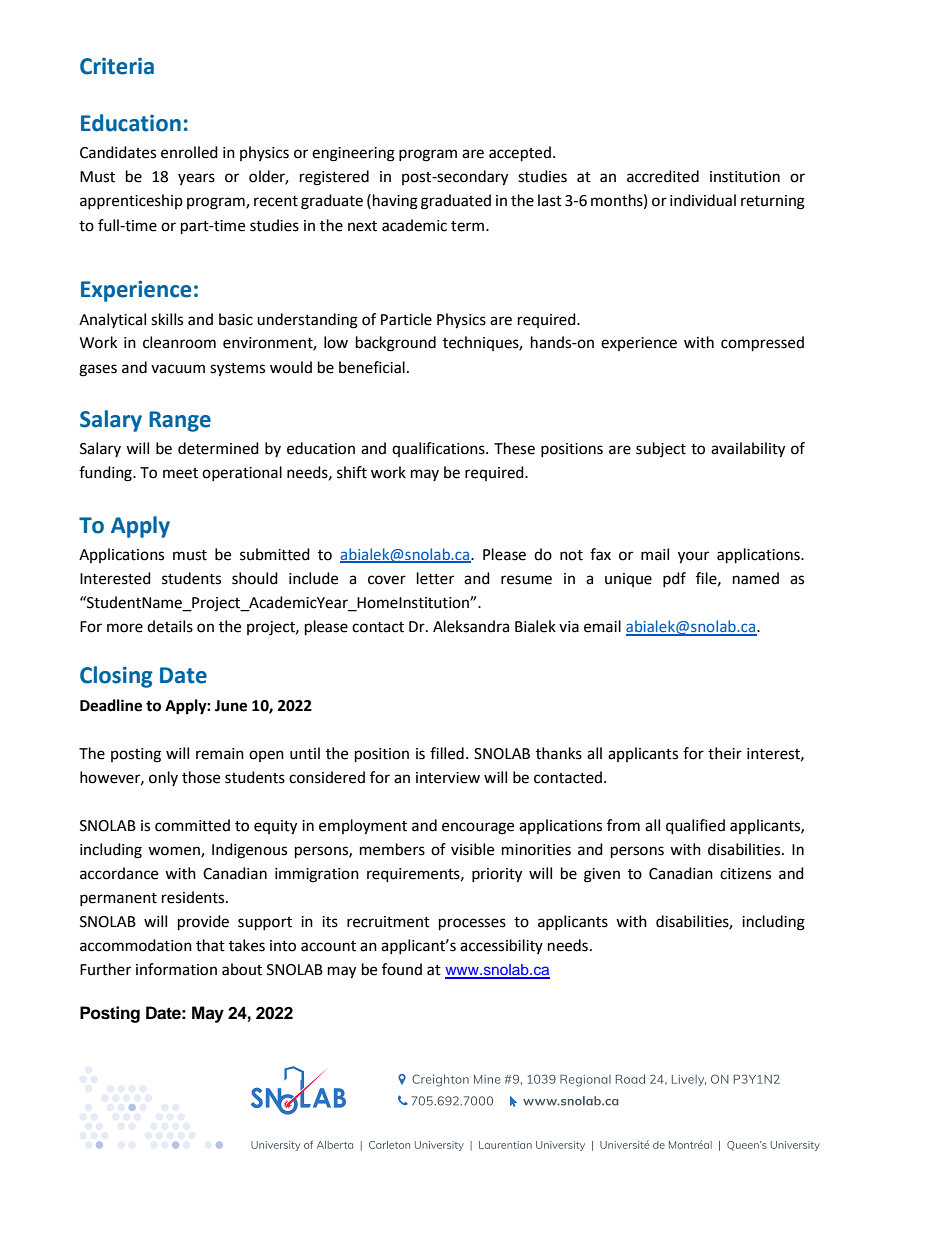  Describe the element at coordinates (117, 66) in the image. I see `Criteria` at that location.
